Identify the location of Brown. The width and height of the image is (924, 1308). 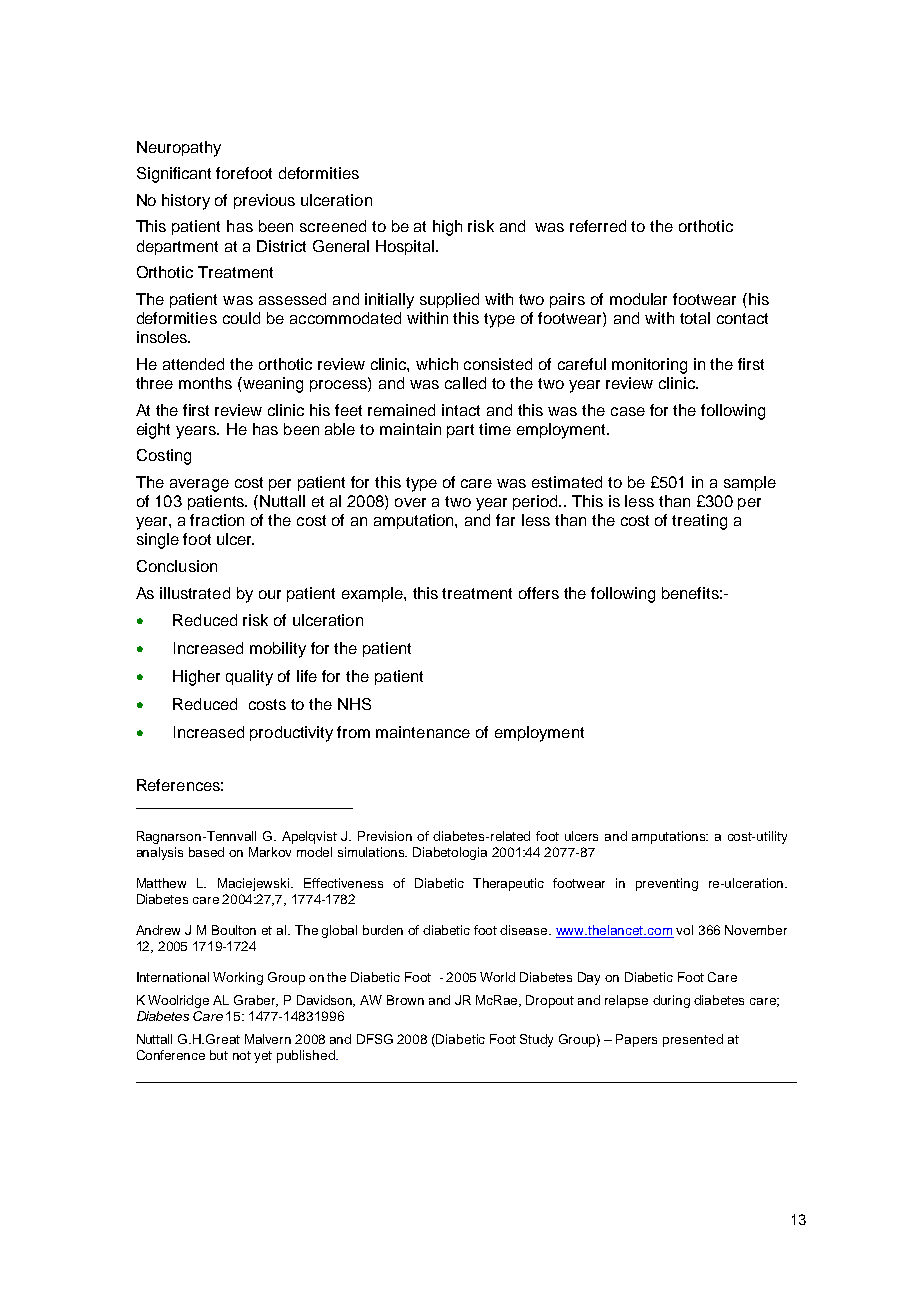
(405, 1000).
